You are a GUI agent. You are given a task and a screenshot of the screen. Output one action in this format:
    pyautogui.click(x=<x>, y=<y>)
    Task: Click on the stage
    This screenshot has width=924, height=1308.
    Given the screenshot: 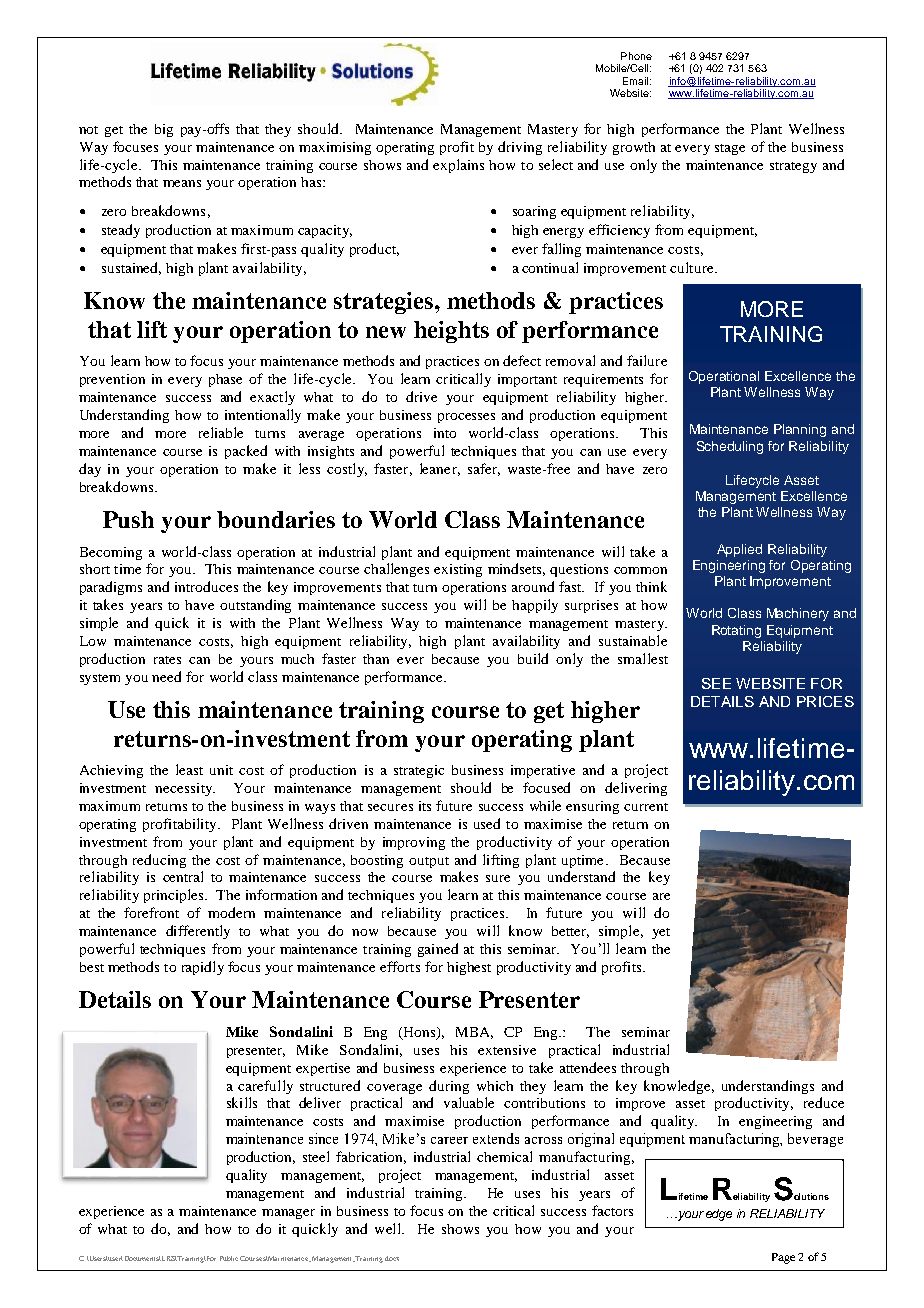 What is the action you would take?
    pyautogui.click(x=730, y=149)
